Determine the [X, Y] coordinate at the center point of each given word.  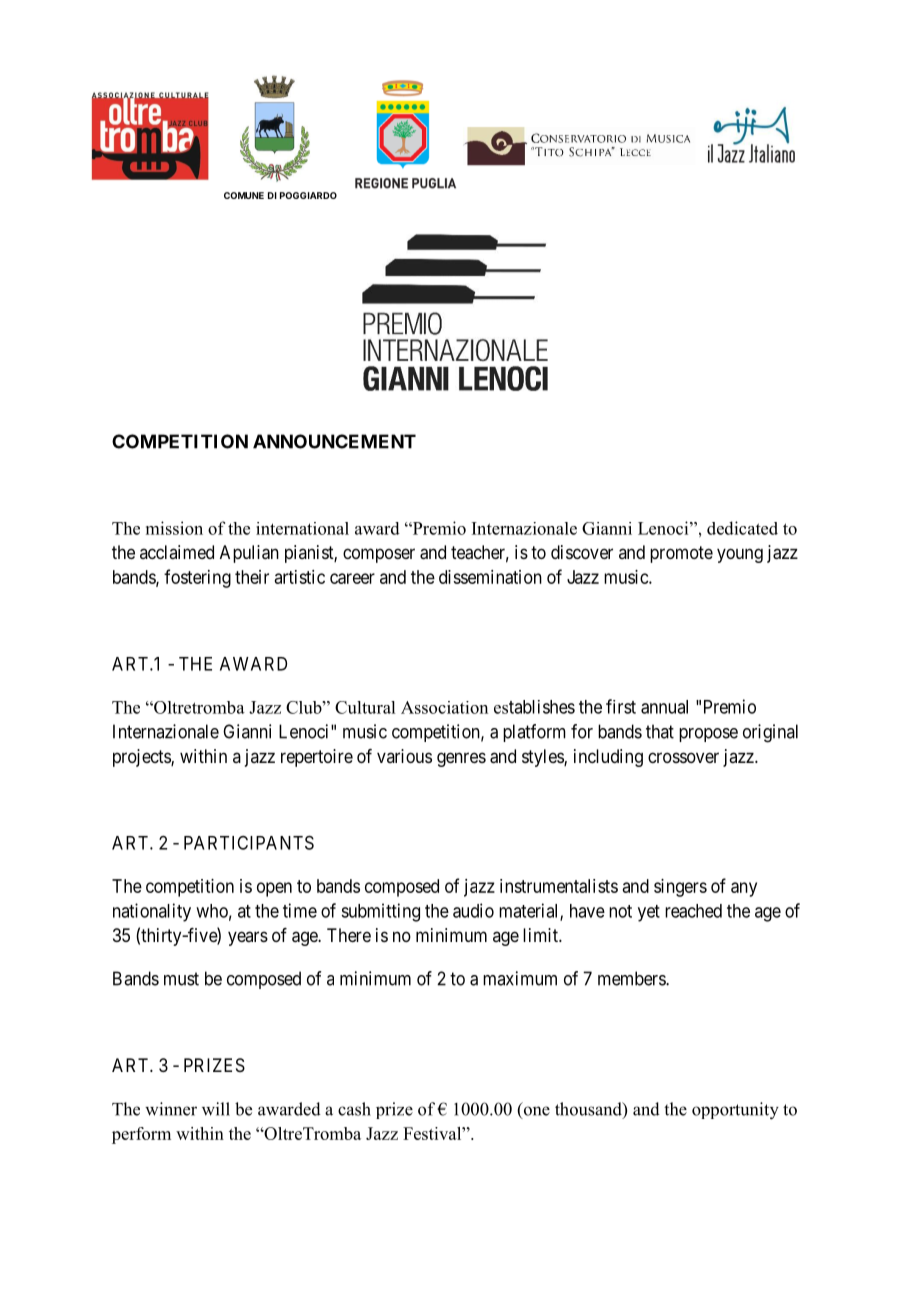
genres [461, 759]
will [216, 1109]
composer [379, 555]
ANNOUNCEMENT [334, 441]
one [535, 1112]
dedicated [742, 528]
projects [142, 758]
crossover [683, 757]
